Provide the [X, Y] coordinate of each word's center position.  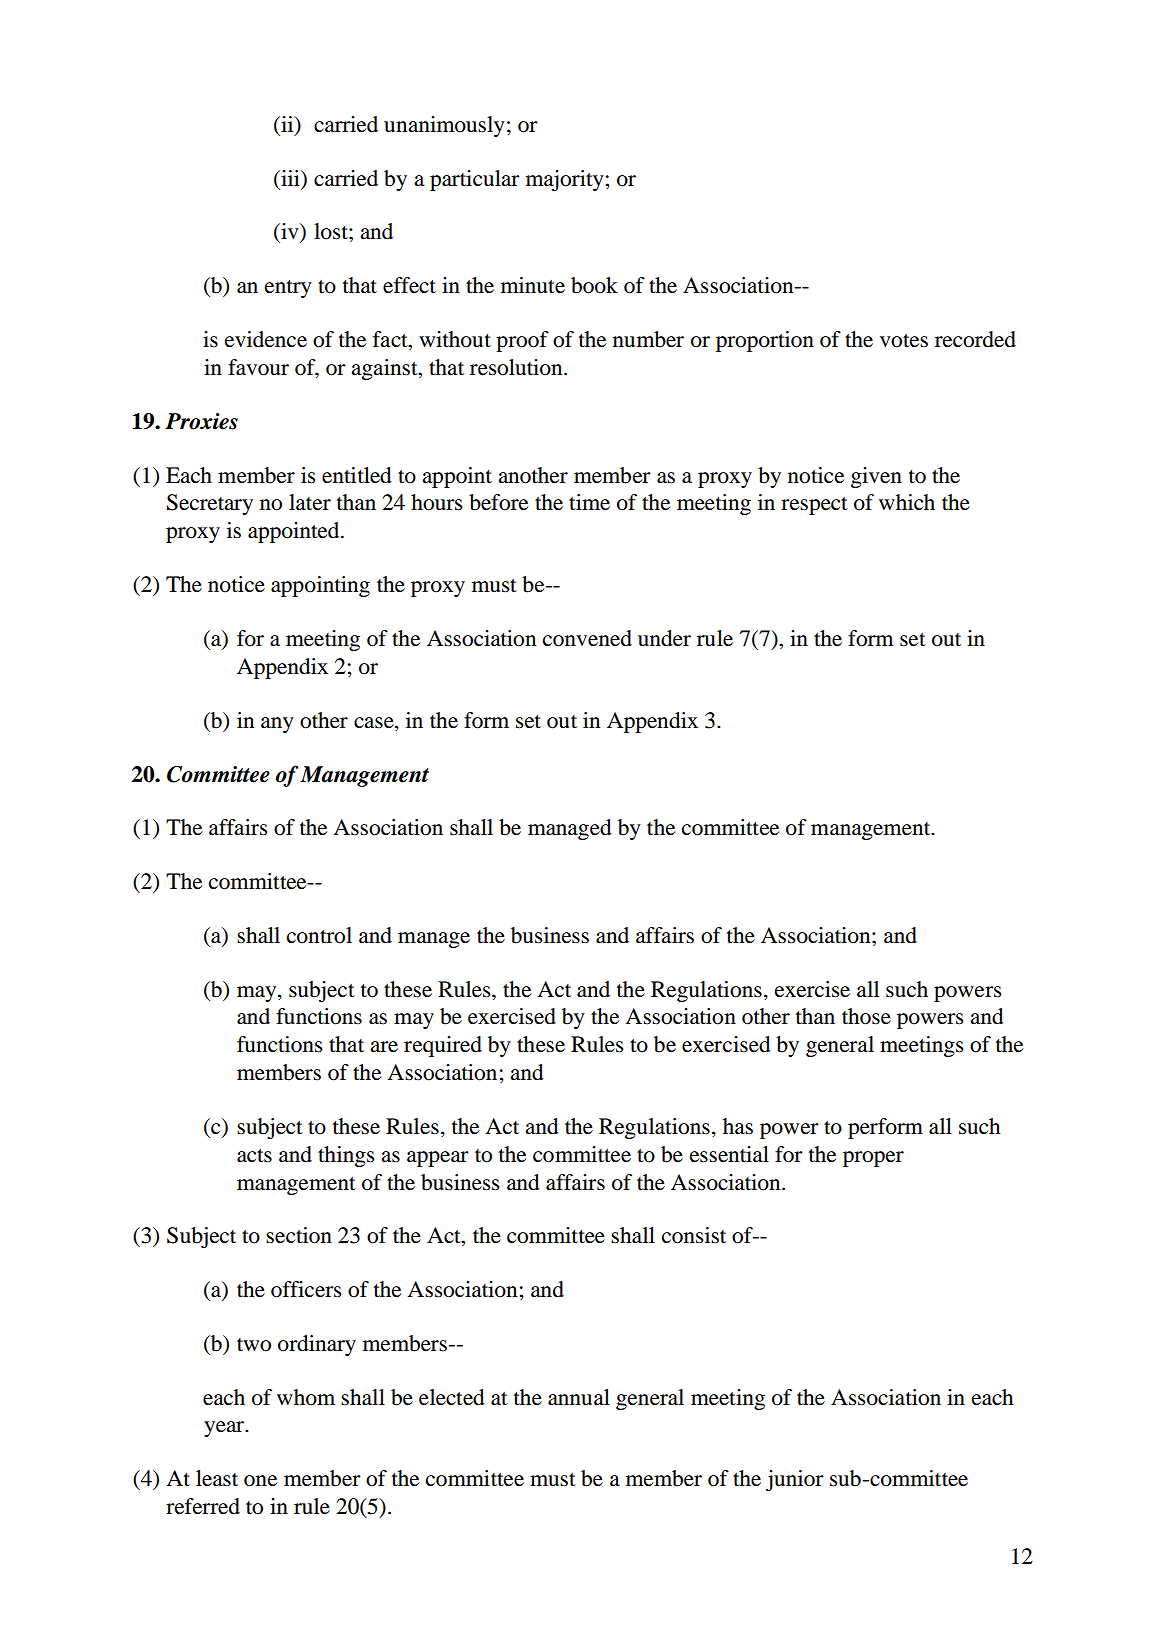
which [907, 502]
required [443, 1046]
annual [579, 1397]
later [310, 502]
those [866, 1016]
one [260, 1481]
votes [904, 341]
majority [565, 180]
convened [587, 638]
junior [795, 1480]
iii [290, 178]
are [384, 1047]
